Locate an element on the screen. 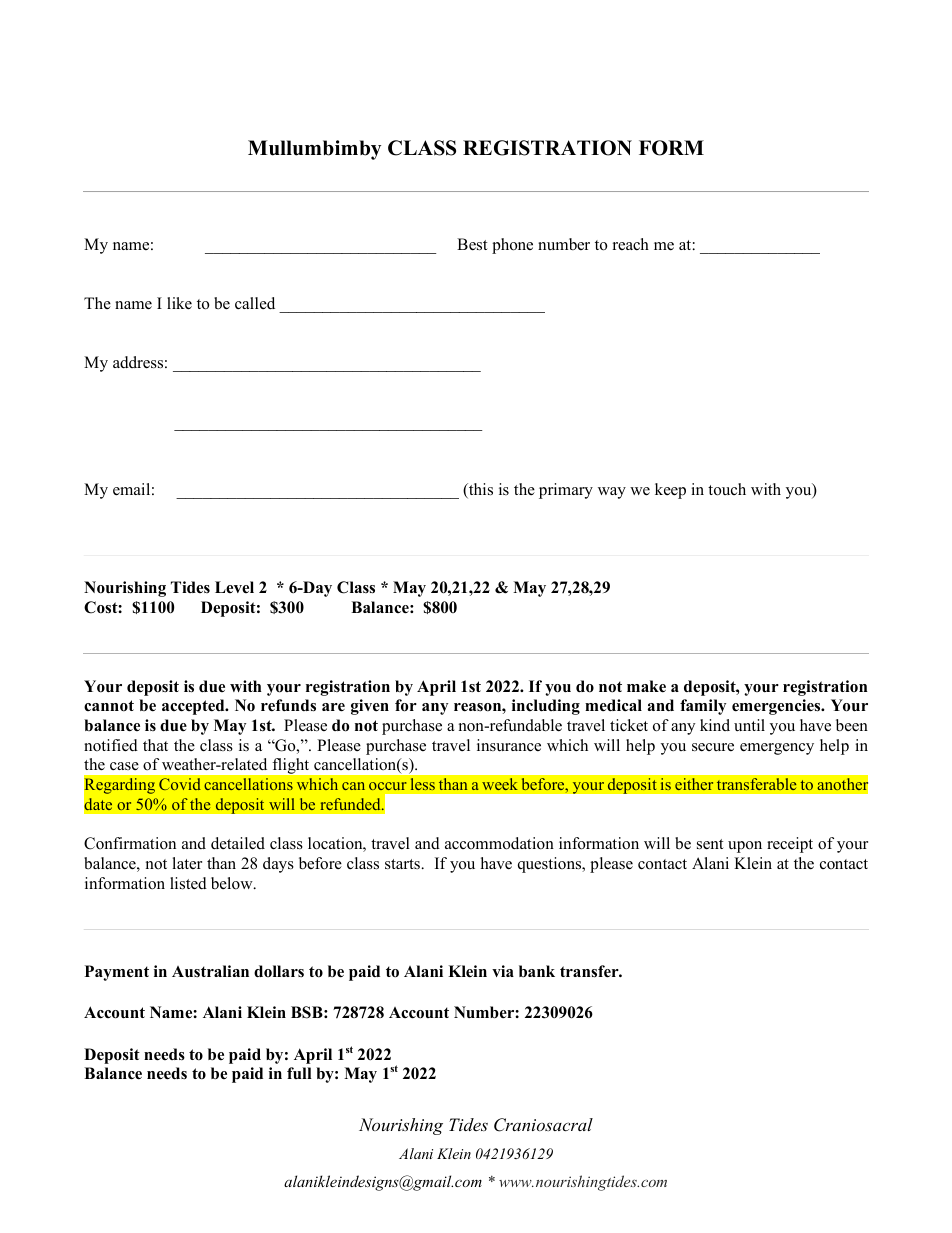 This screenshot has width=952, height=1233. reach is located at coordinates (631, 244).
